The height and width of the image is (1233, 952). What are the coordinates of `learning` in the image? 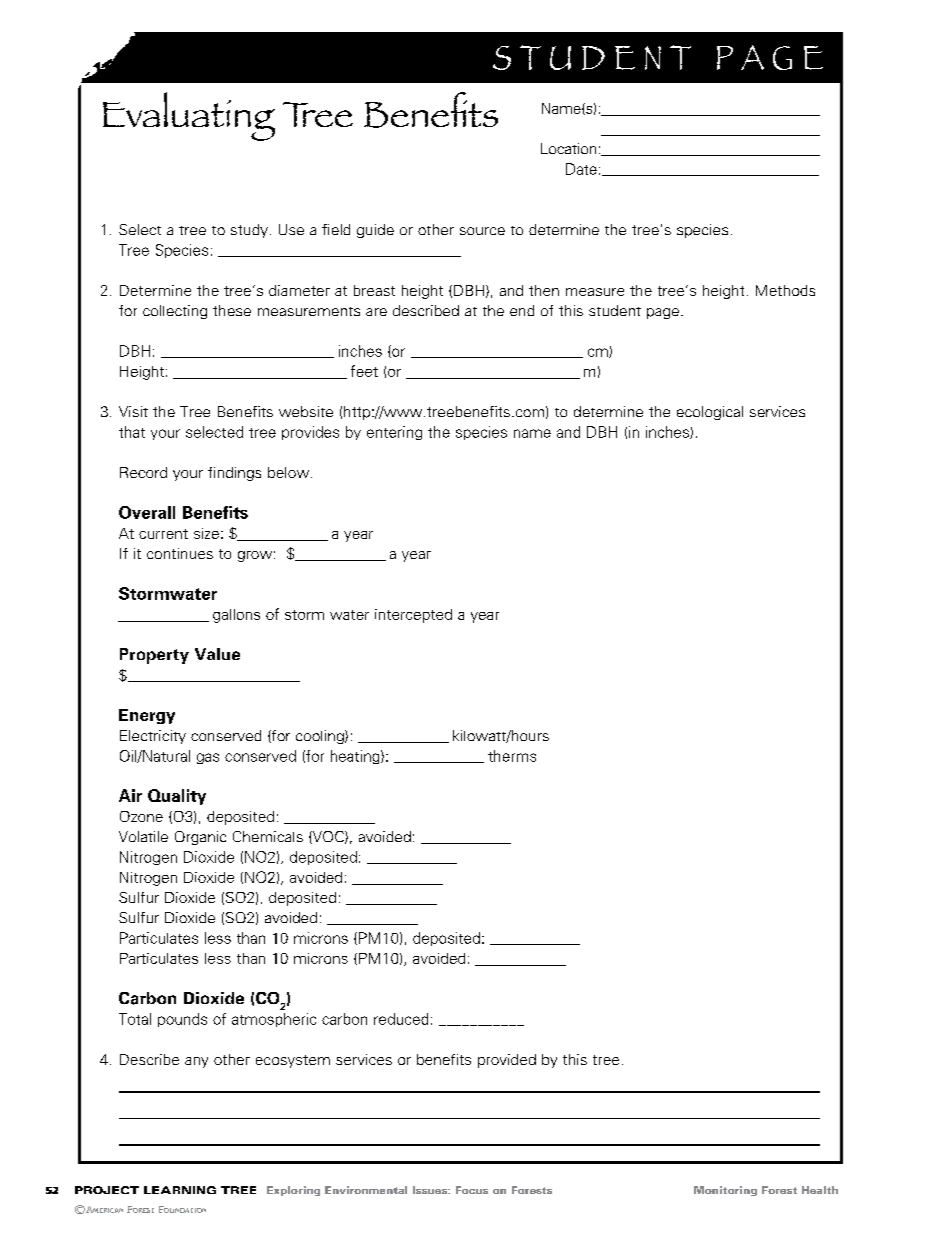 It's located at (180, 1190).
